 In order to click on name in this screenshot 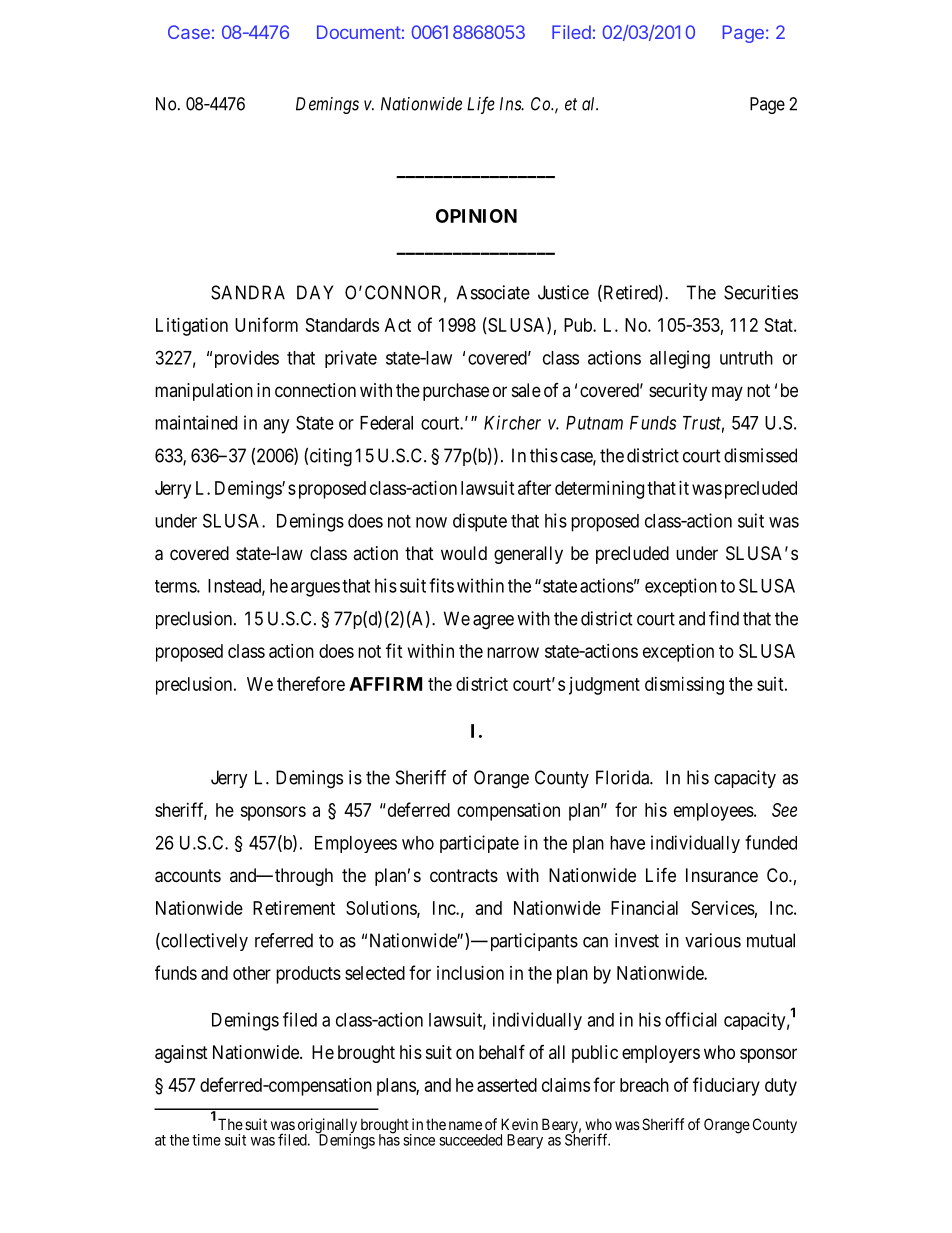, I will do `click(465, 1125)`.
